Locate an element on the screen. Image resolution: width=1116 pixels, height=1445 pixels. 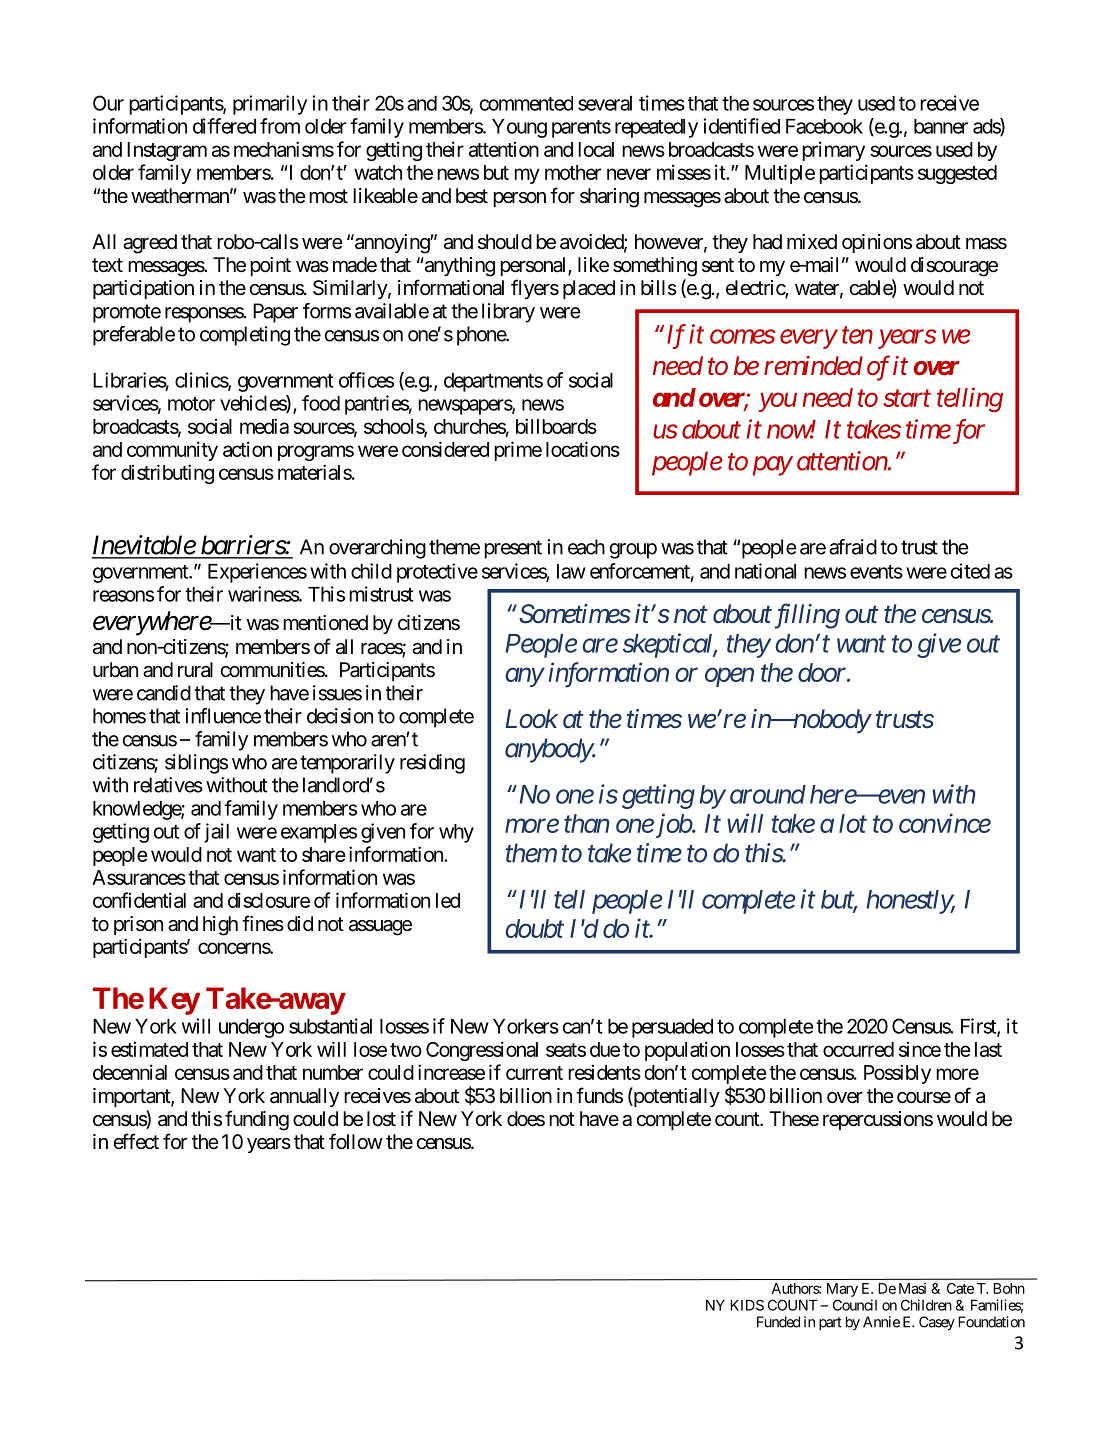
current is located at coordinates (534, 1073).
